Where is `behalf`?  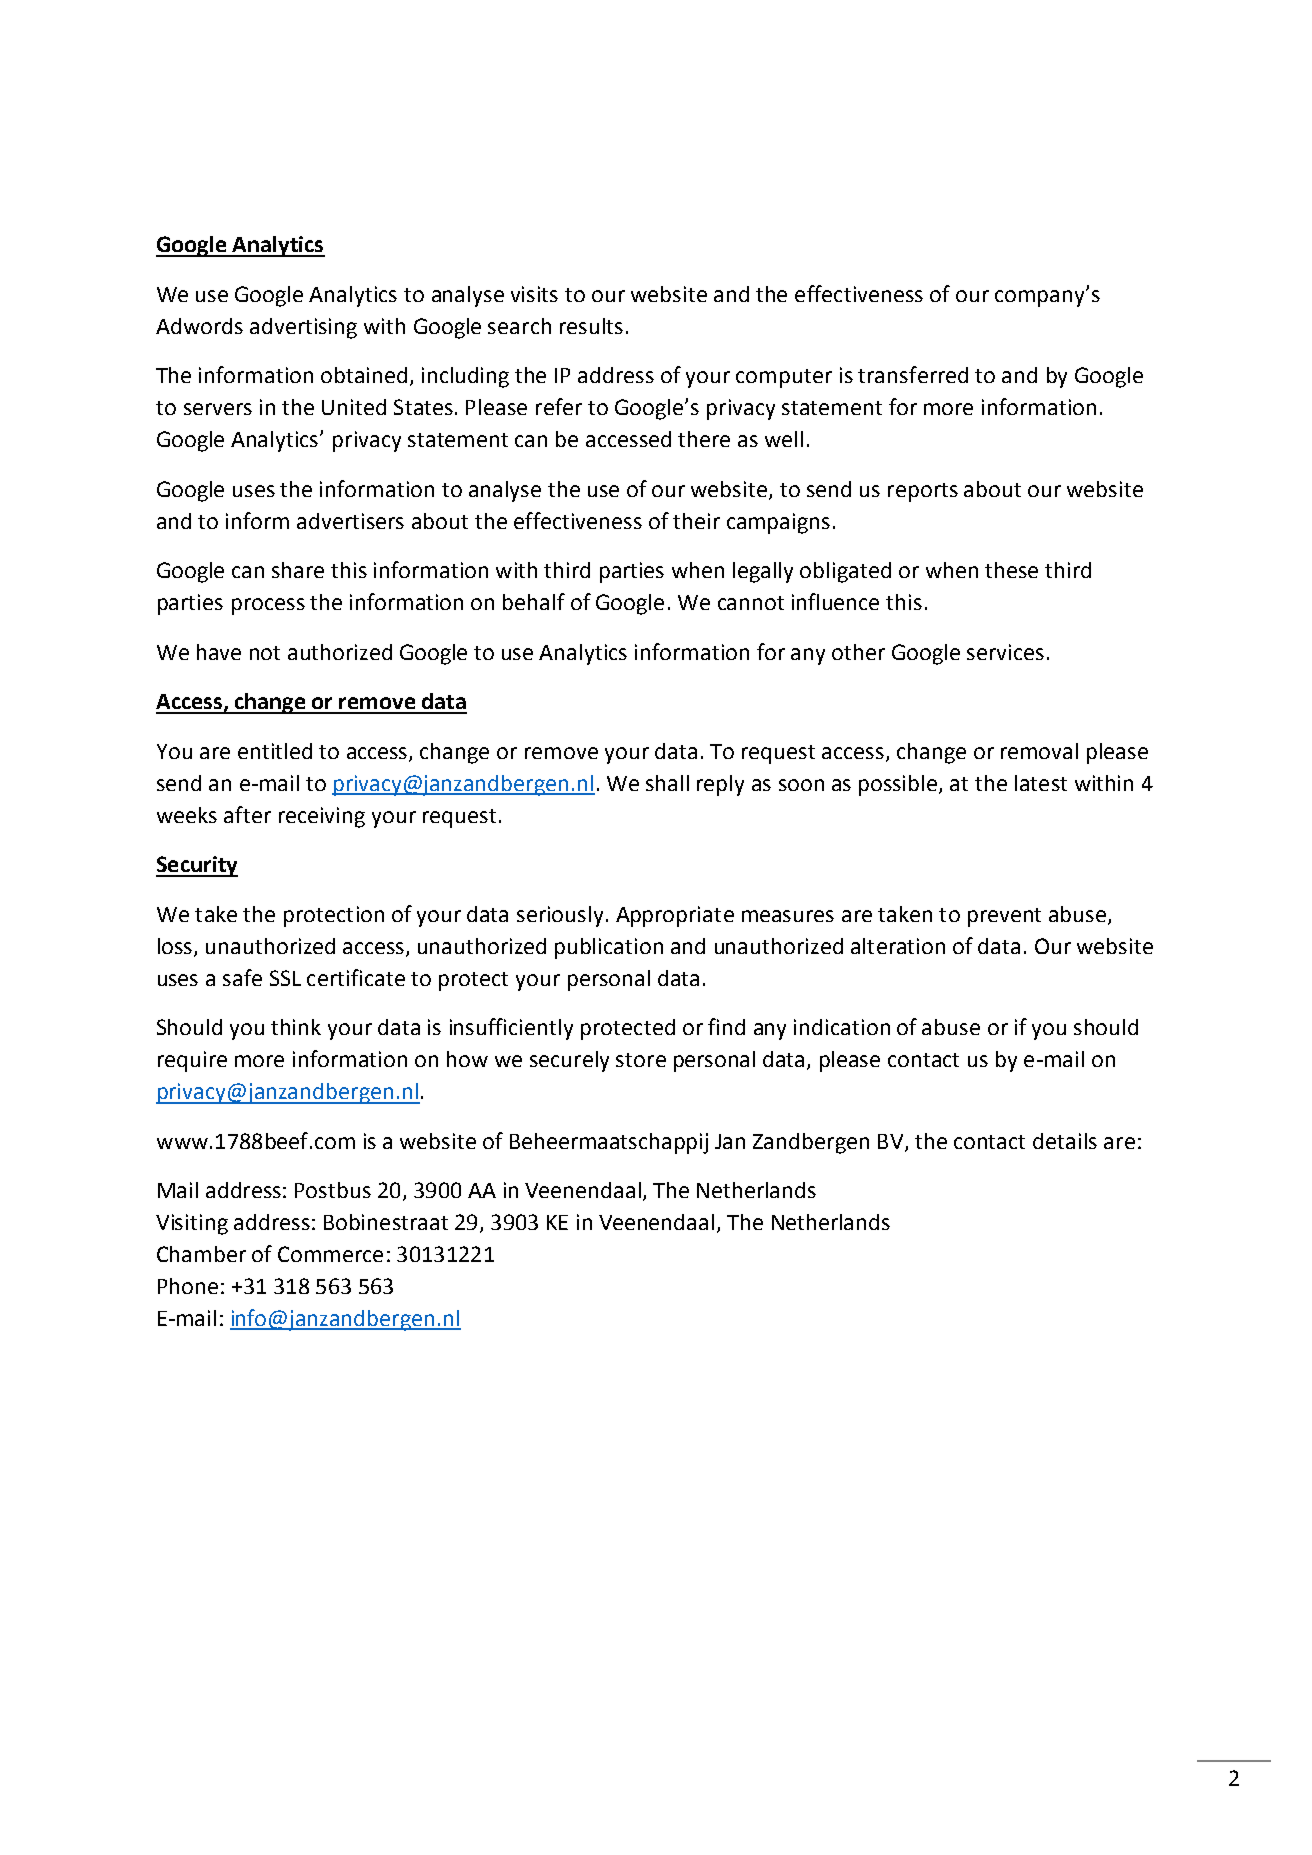
behalf is located at coordinates (534, 601).
